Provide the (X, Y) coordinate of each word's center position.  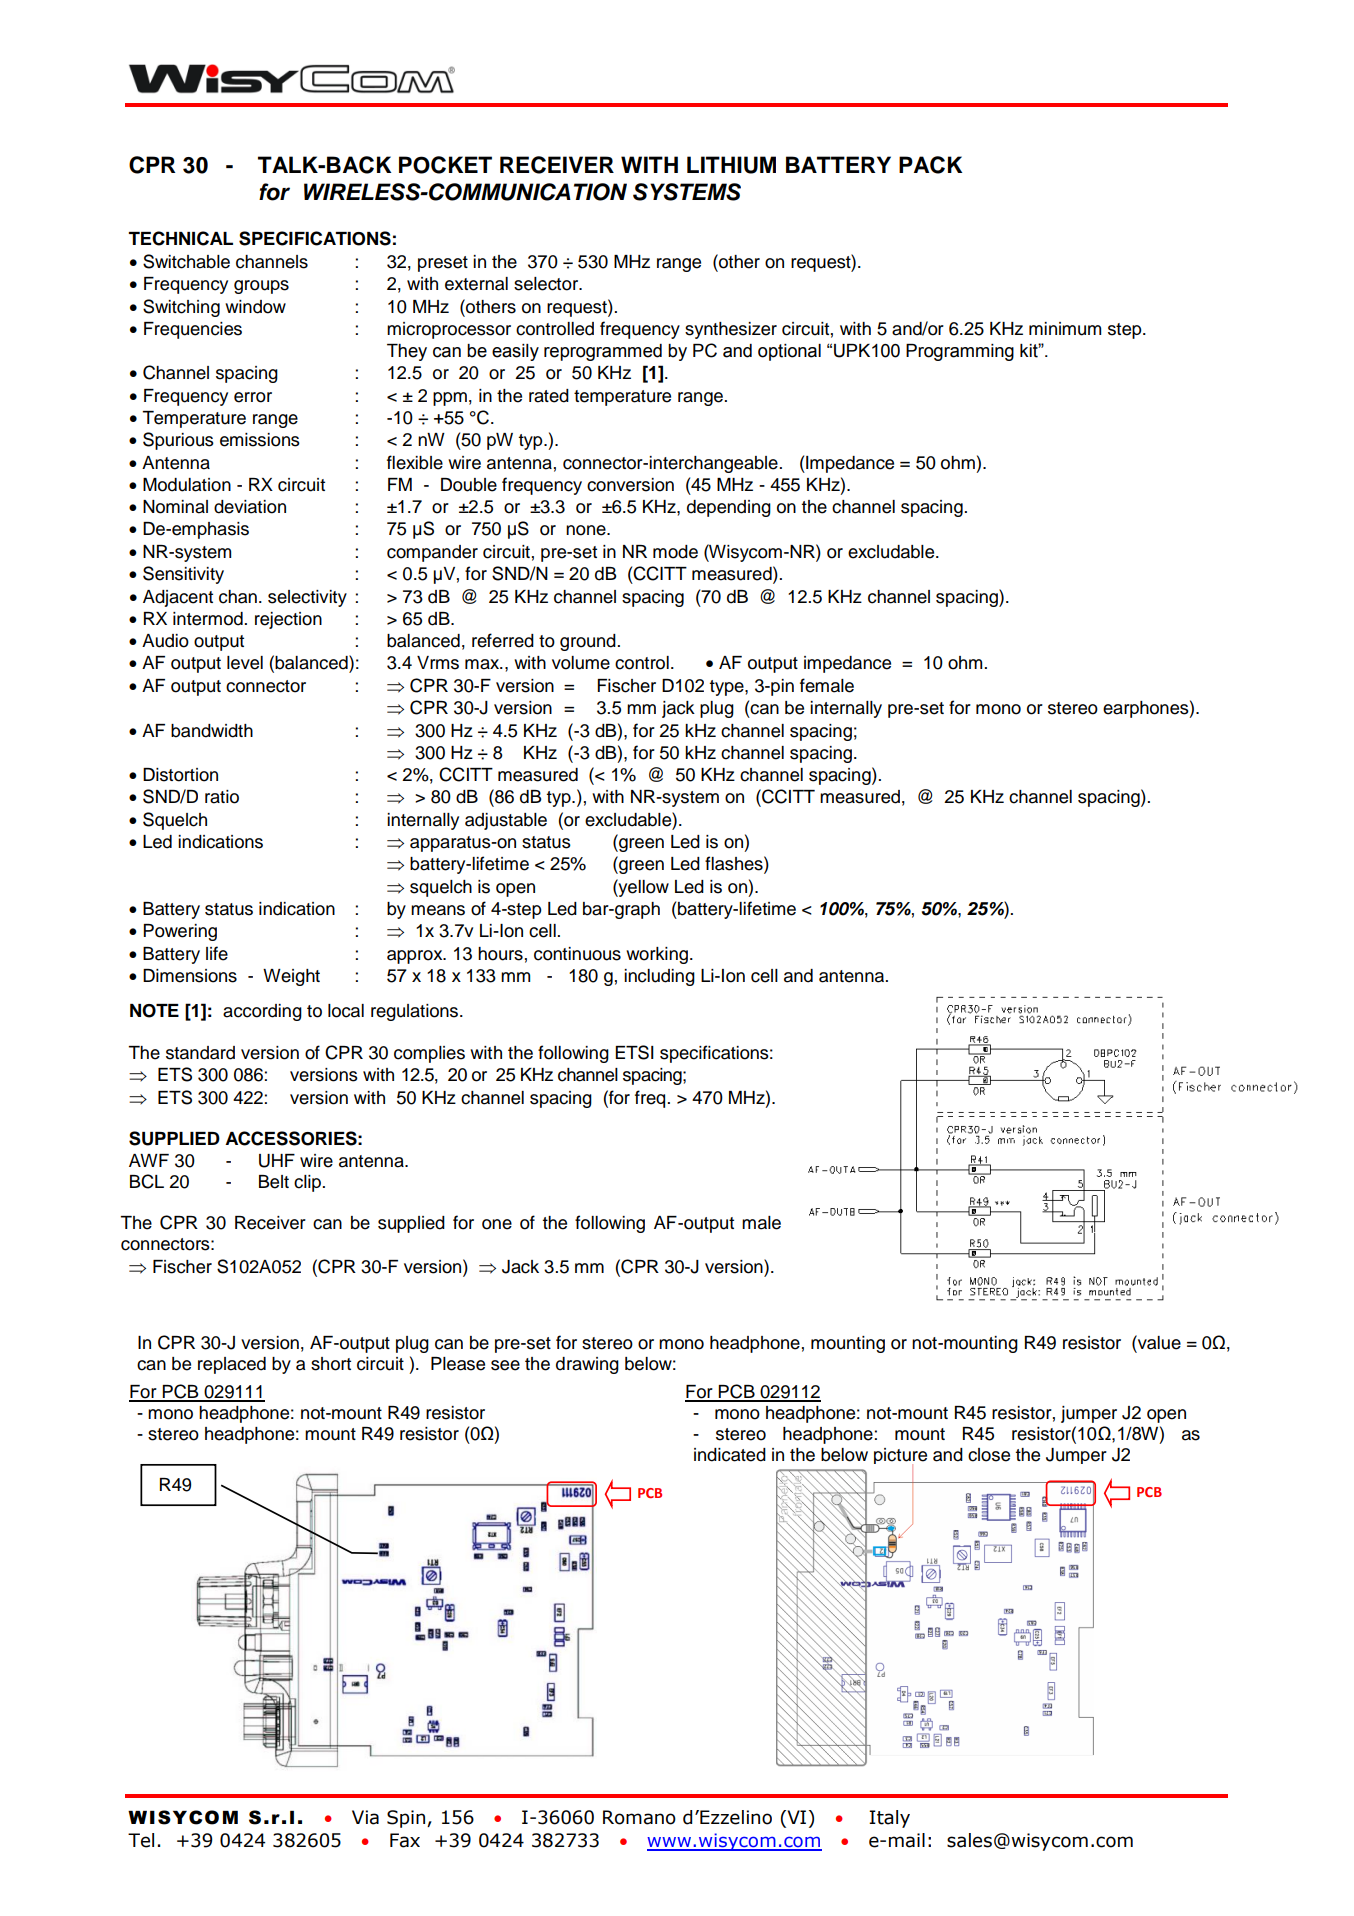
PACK (930, 165)
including (659, 977)
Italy (889, 1819)
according (262, 1012)
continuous (577, 954)
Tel (141, 1840)
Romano (639, 1817)
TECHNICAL (180, 238)
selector (547, 284)
